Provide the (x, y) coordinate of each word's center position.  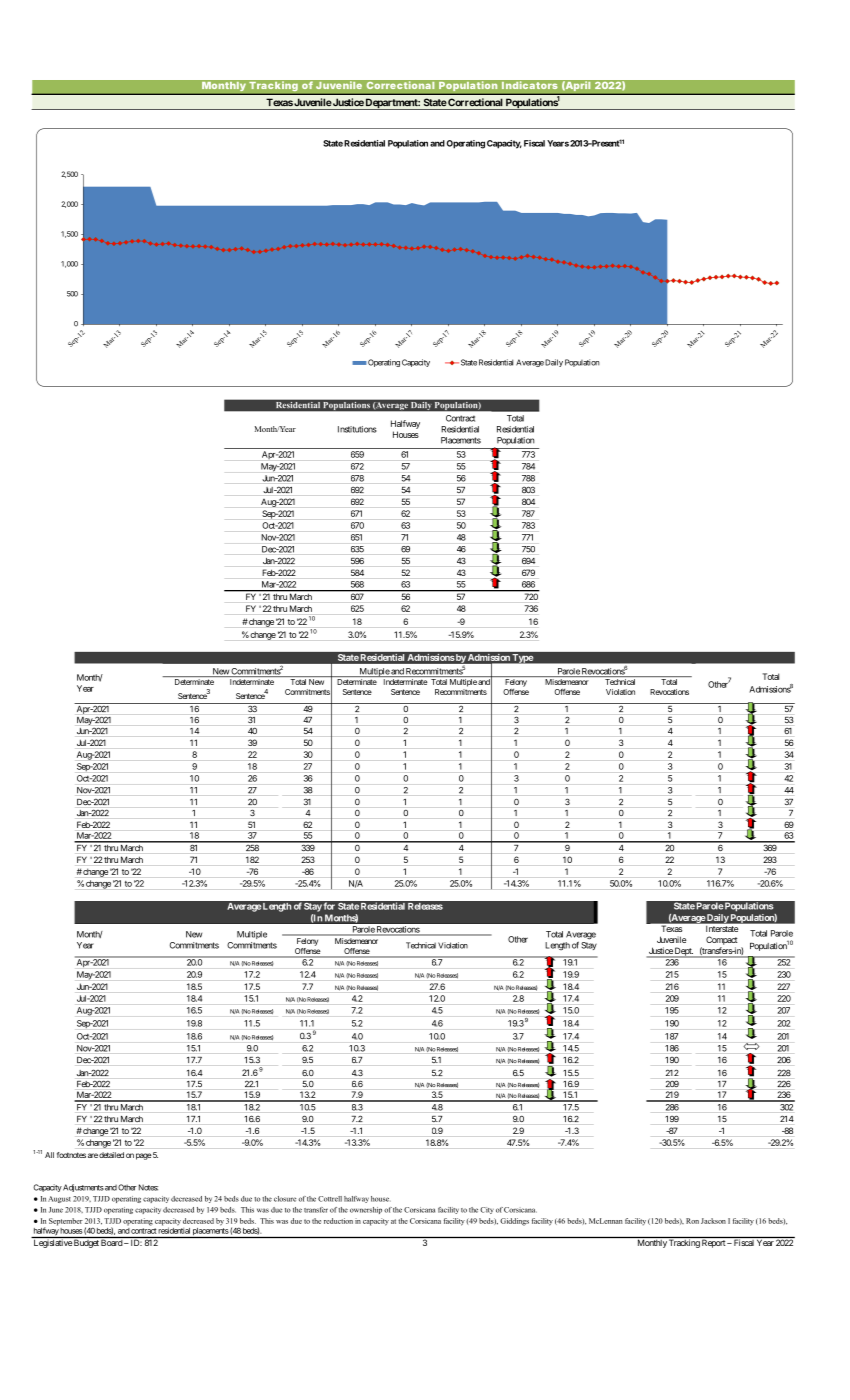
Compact (722, 940)
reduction (338, 1221)
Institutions (357, 429)
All (49, 1155)
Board (111, 1242)
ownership (366, 1210)
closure (285, 1199)
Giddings (514, 1222)
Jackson (713, 1221)
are (93, 1155)
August (59, 1199)
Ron (692, 1221)
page (144, 1156)
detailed (111, 1155)
